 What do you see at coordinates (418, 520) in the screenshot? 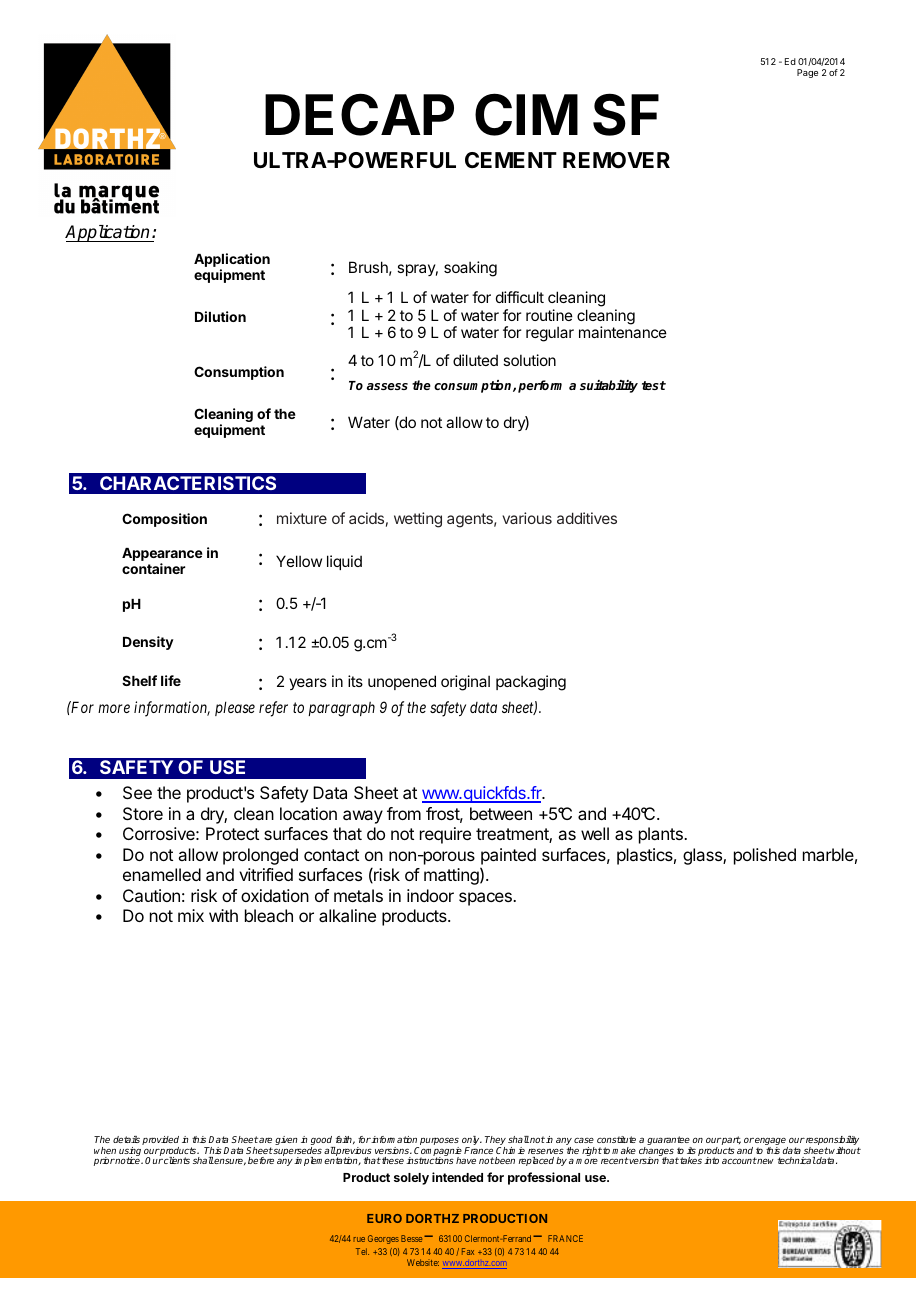
I see `wetting` at bounding box center [418, 520].
